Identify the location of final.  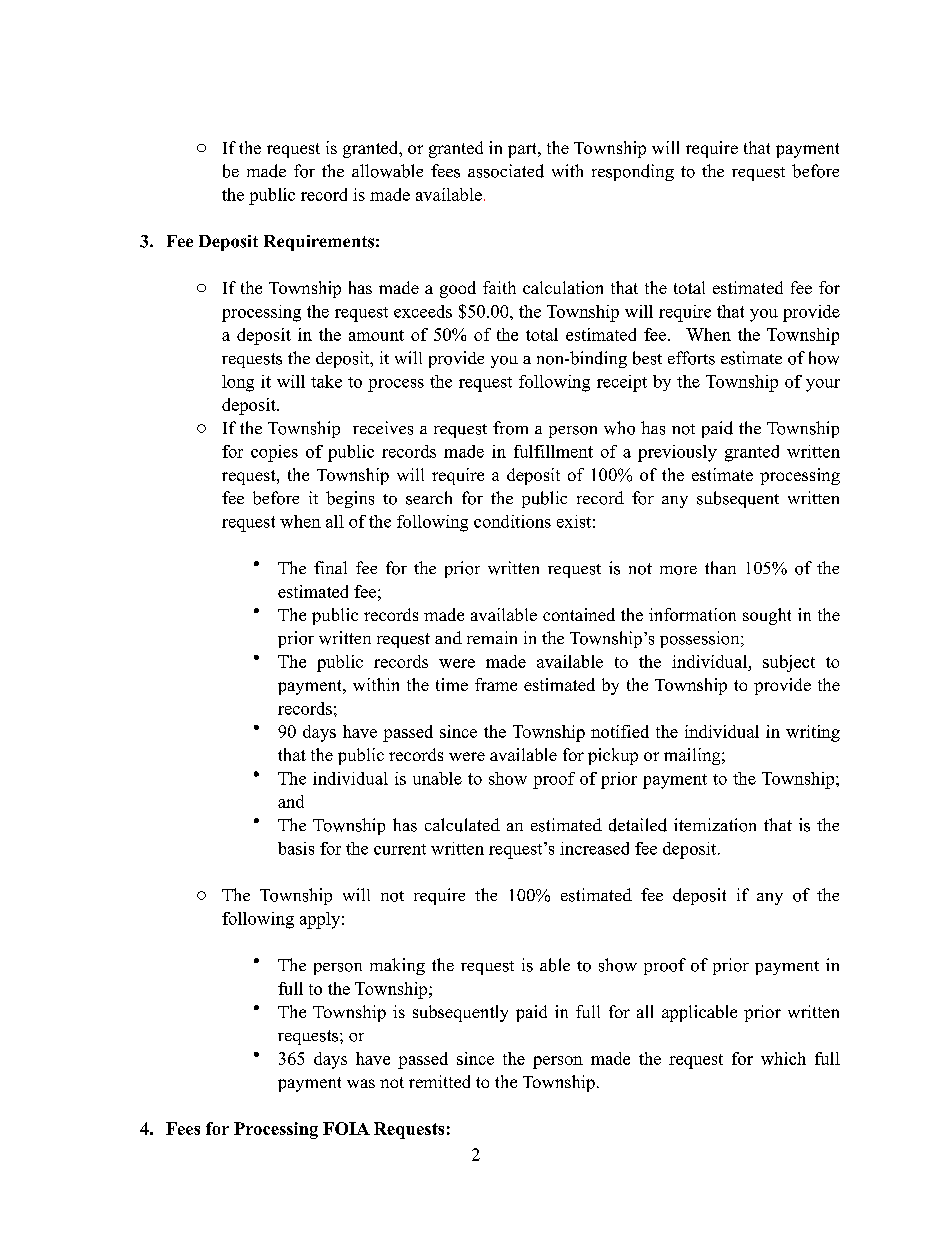
(330, 567).
